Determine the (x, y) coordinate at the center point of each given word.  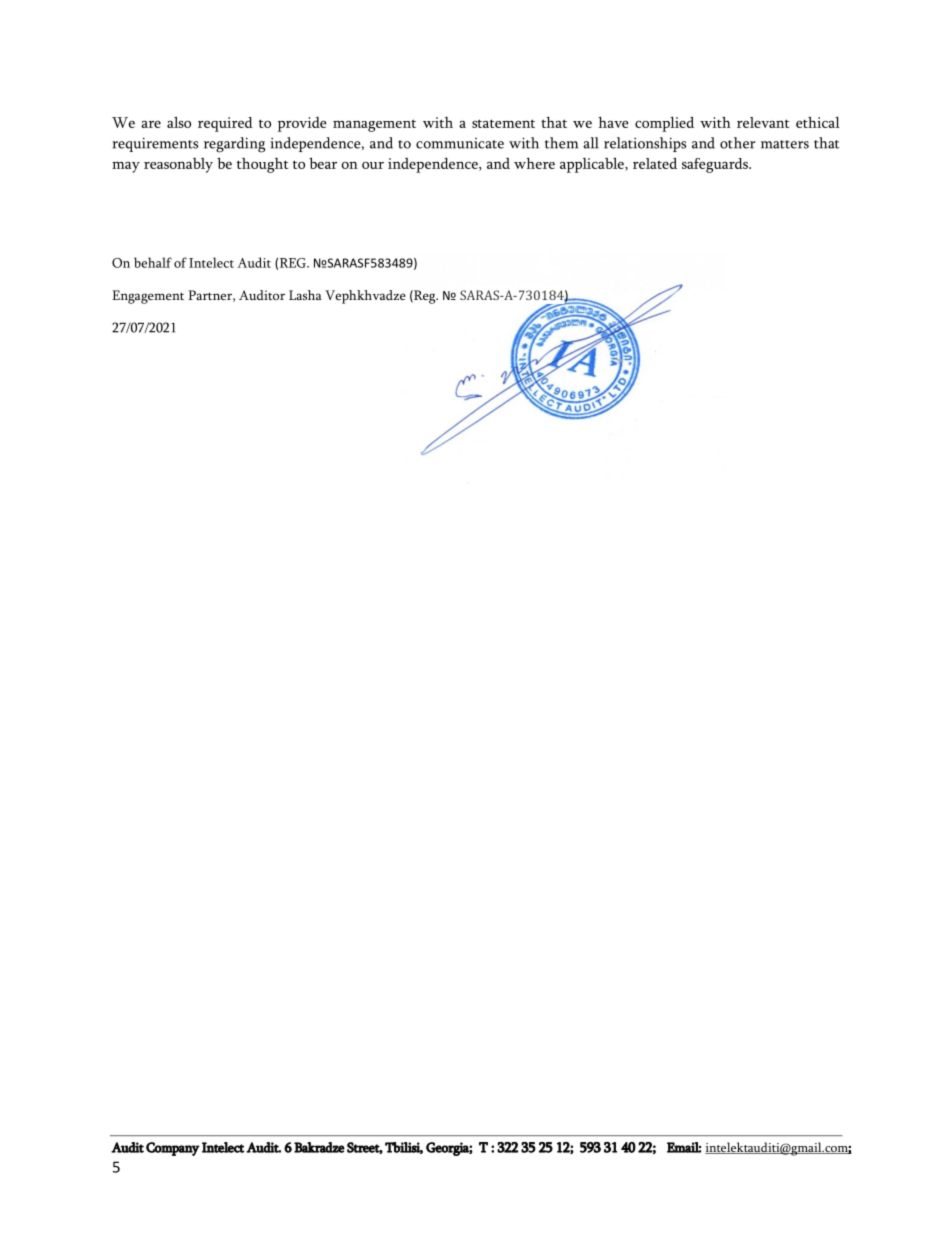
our (373, 165)
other (738, 143)
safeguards (716, 165)
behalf (153, 262)
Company (173, 1149)
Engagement (148, 297)
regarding (234, 145)
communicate (460, 143)
